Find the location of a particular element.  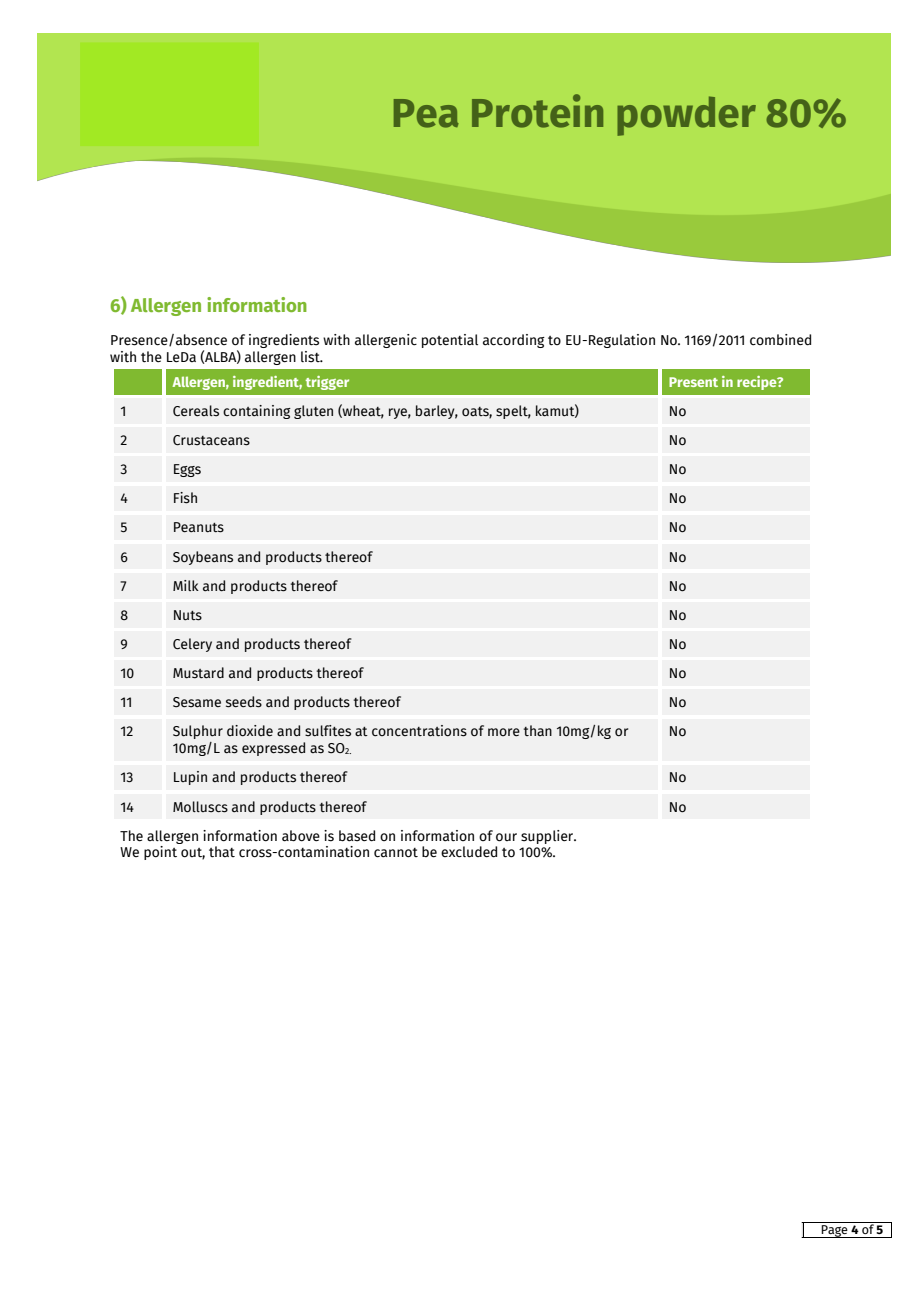

that is located at coordinates (222, 852).
